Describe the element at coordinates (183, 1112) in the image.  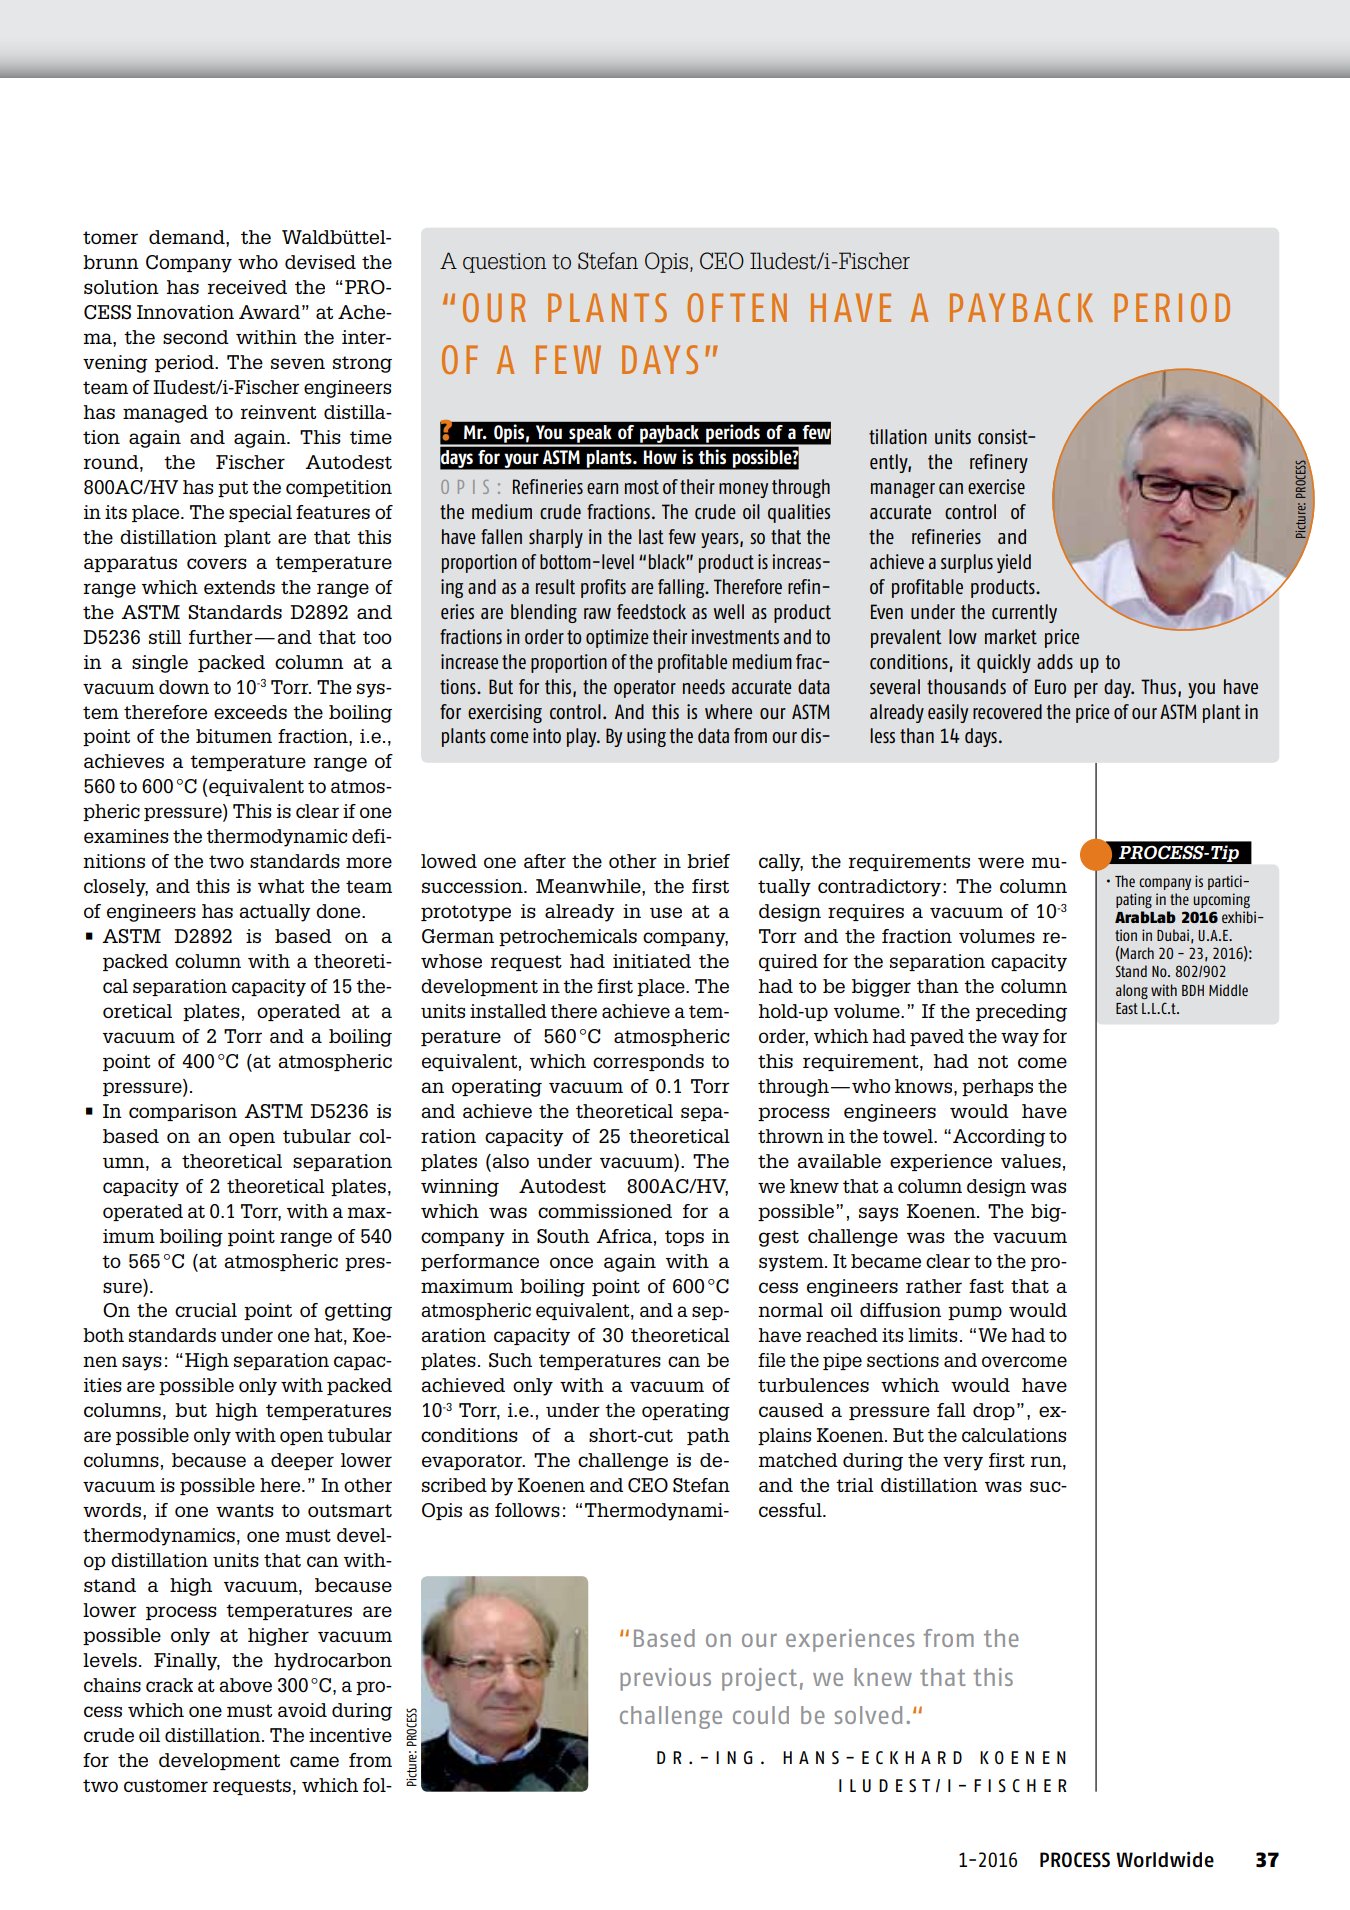
I see `comparison` at that location.
